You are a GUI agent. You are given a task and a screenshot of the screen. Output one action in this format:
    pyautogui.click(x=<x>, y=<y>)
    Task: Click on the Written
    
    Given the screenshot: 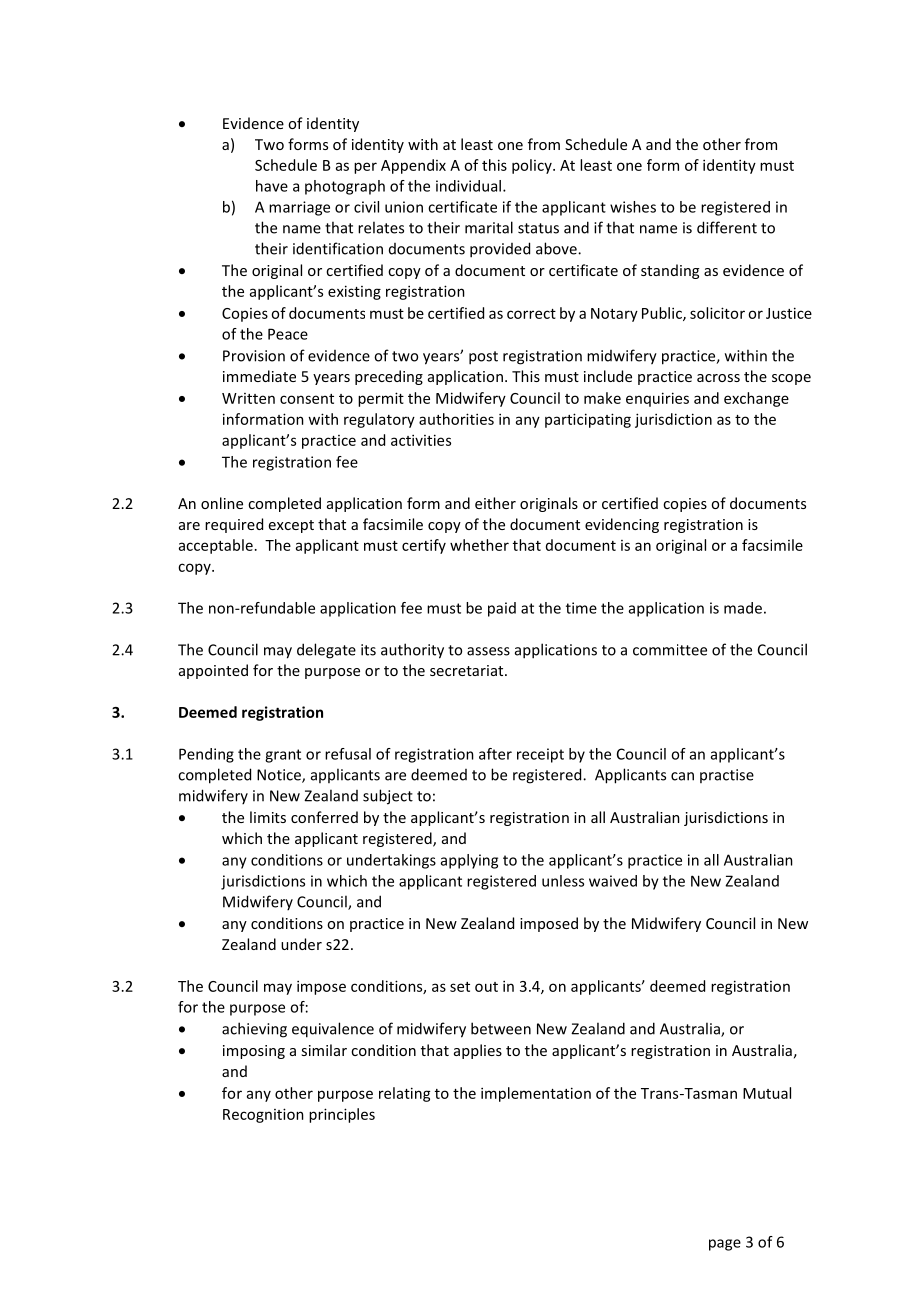 What is the action you would take?
    pyautogui.click(x=248, y=398)
